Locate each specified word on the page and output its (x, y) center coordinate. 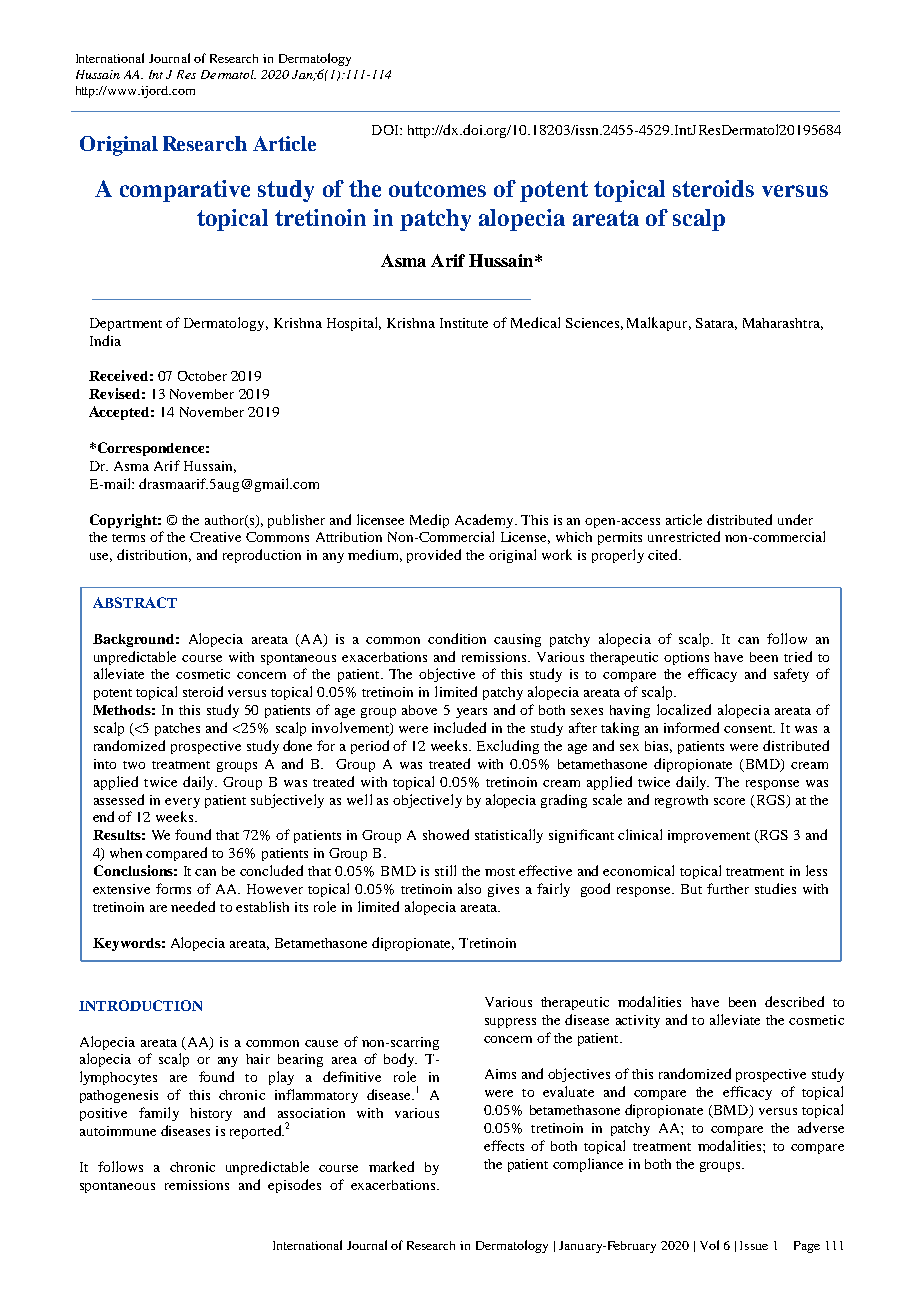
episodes (294, 1186)
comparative (185, 191)
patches (177, 729)
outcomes (437, 189)
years (471, 713)
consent (749, 729)
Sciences (592, 323)
